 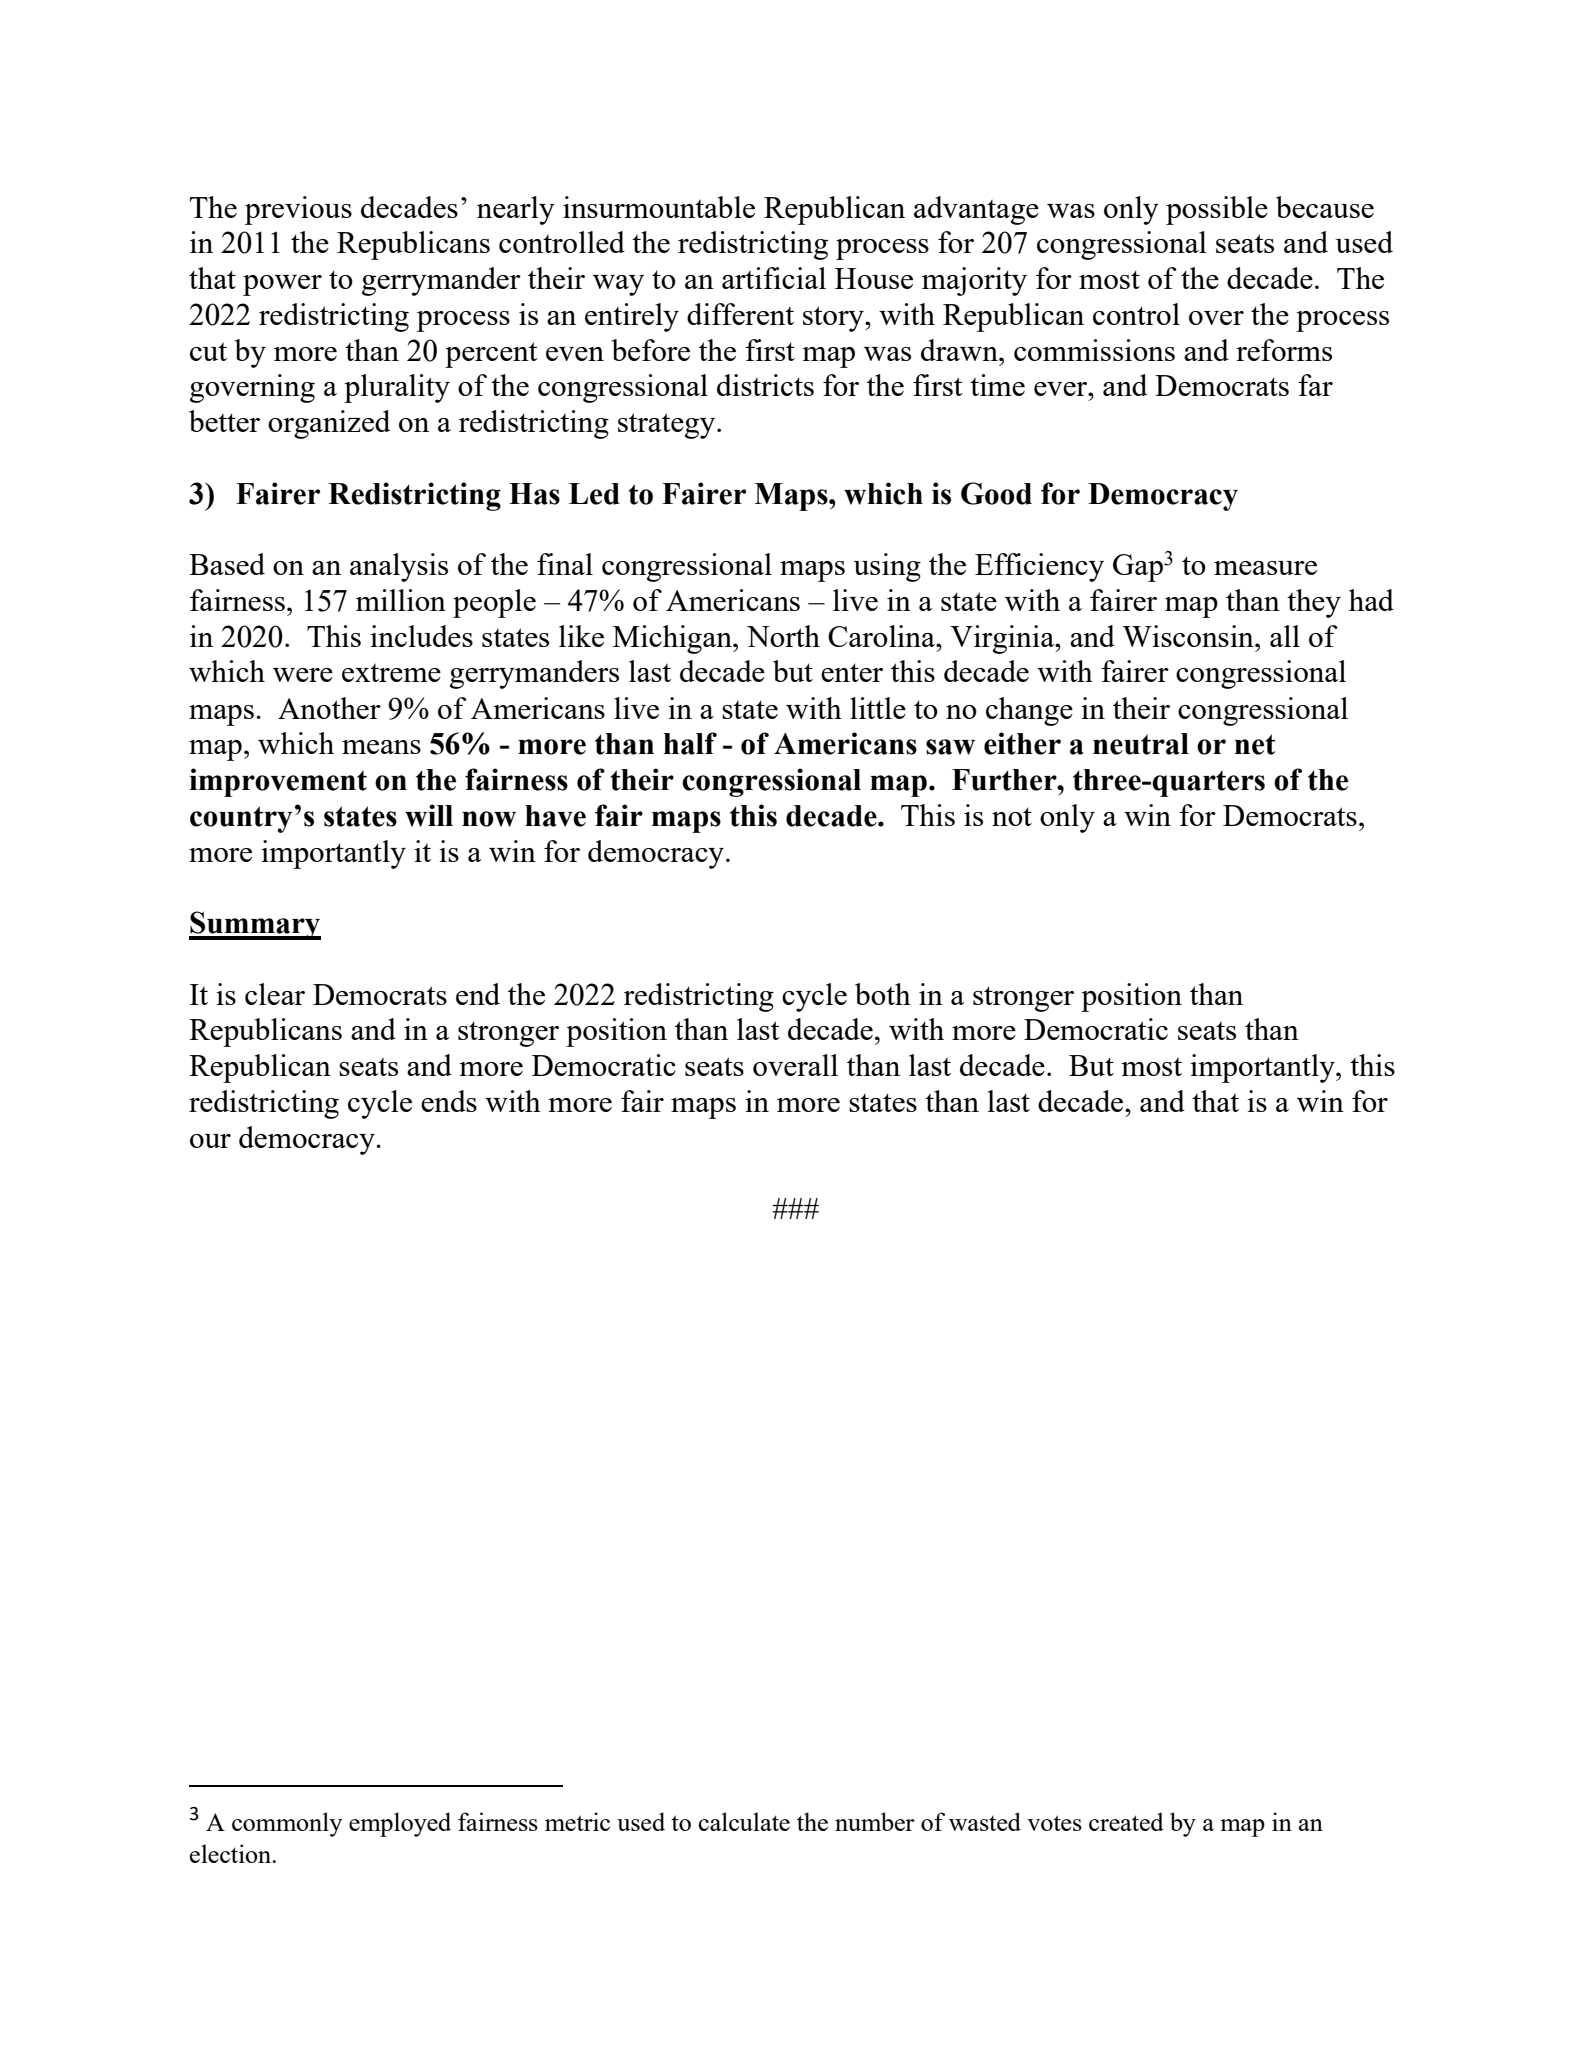 What do you see at coordinates (210, 1141) in the screenshot?
I see `our` at bounding box center [210, 1141].
